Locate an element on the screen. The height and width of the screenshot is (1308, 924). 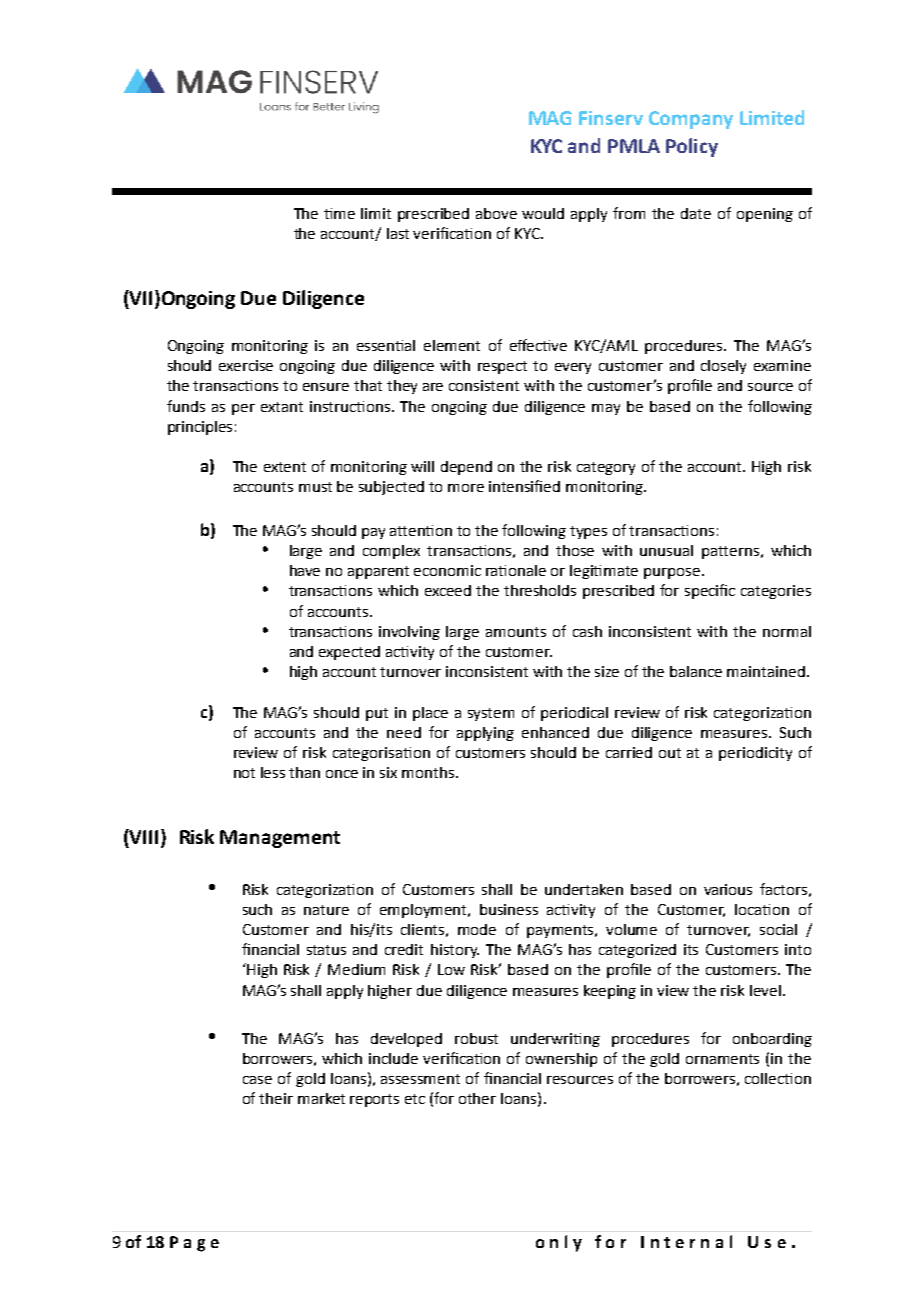
various is located at coordinates (728, 889).
